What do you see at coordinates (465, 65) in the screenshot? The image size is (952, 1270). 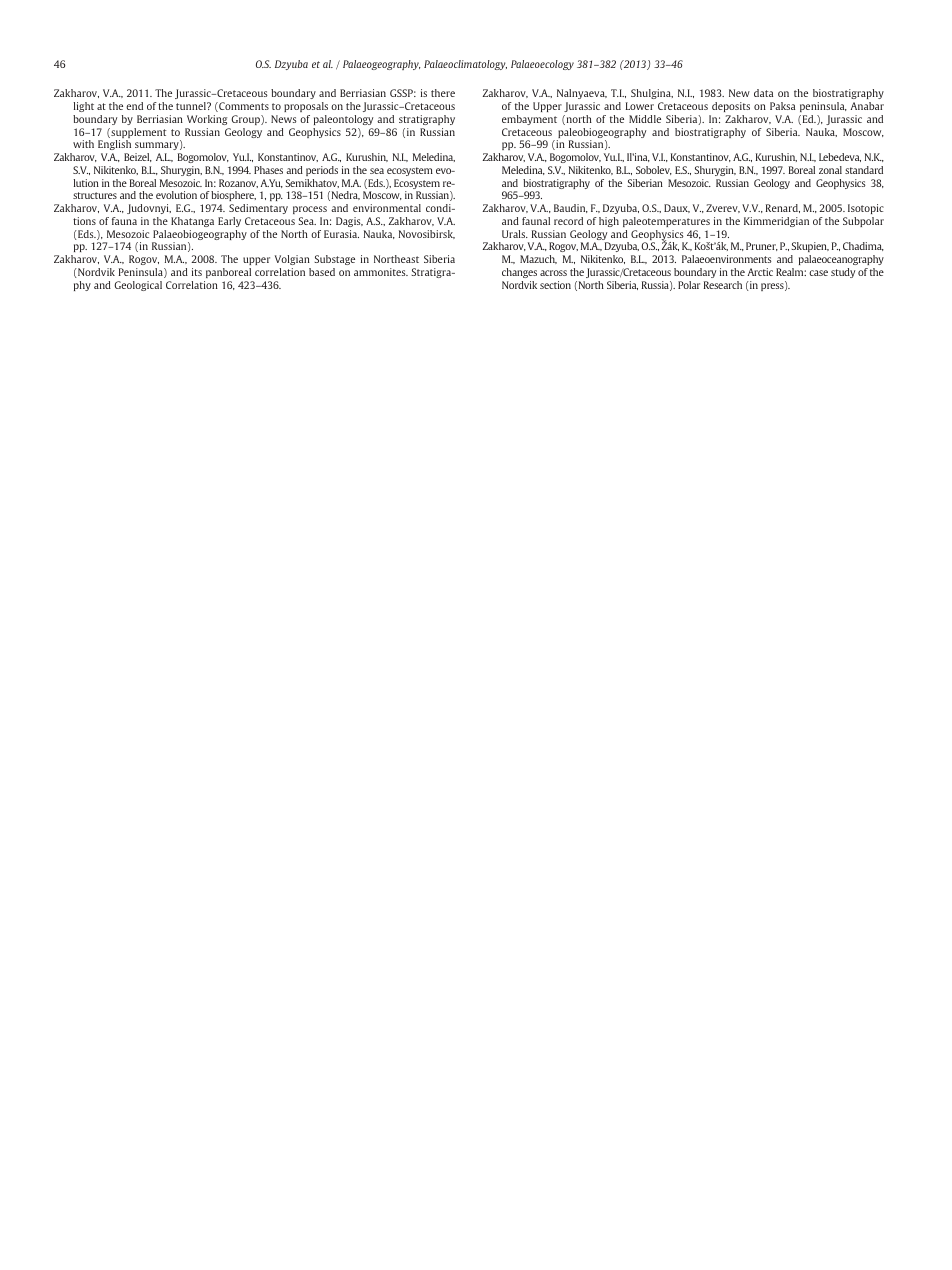 I see `Palaeoclimatology` at bounding box center [465, 65].
